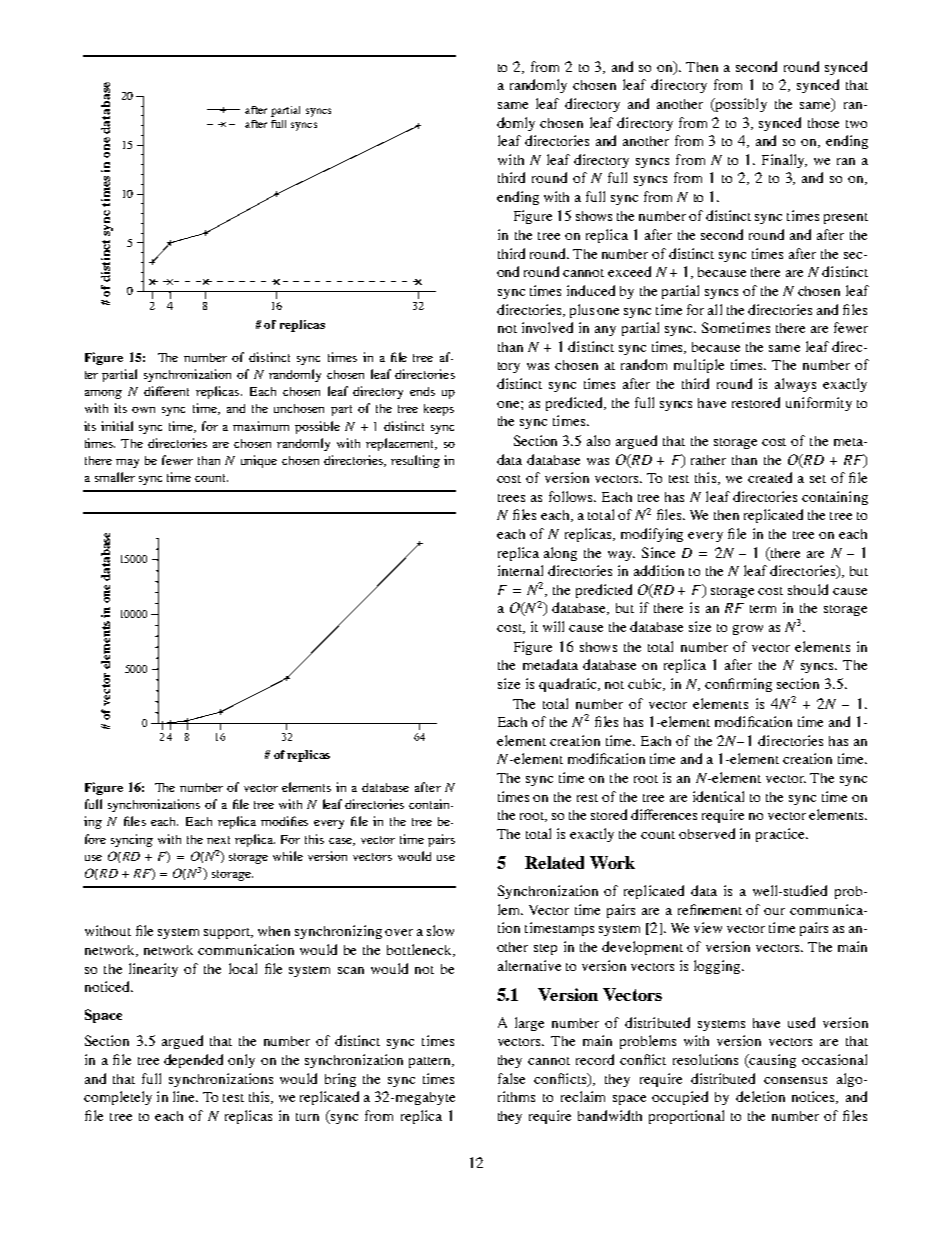 The height and width of the screenshot is (1233, 952). What do you see at coordinates (569, 685) in the screenshot?
I see `quadratic` at bounding box center [569, 685].
